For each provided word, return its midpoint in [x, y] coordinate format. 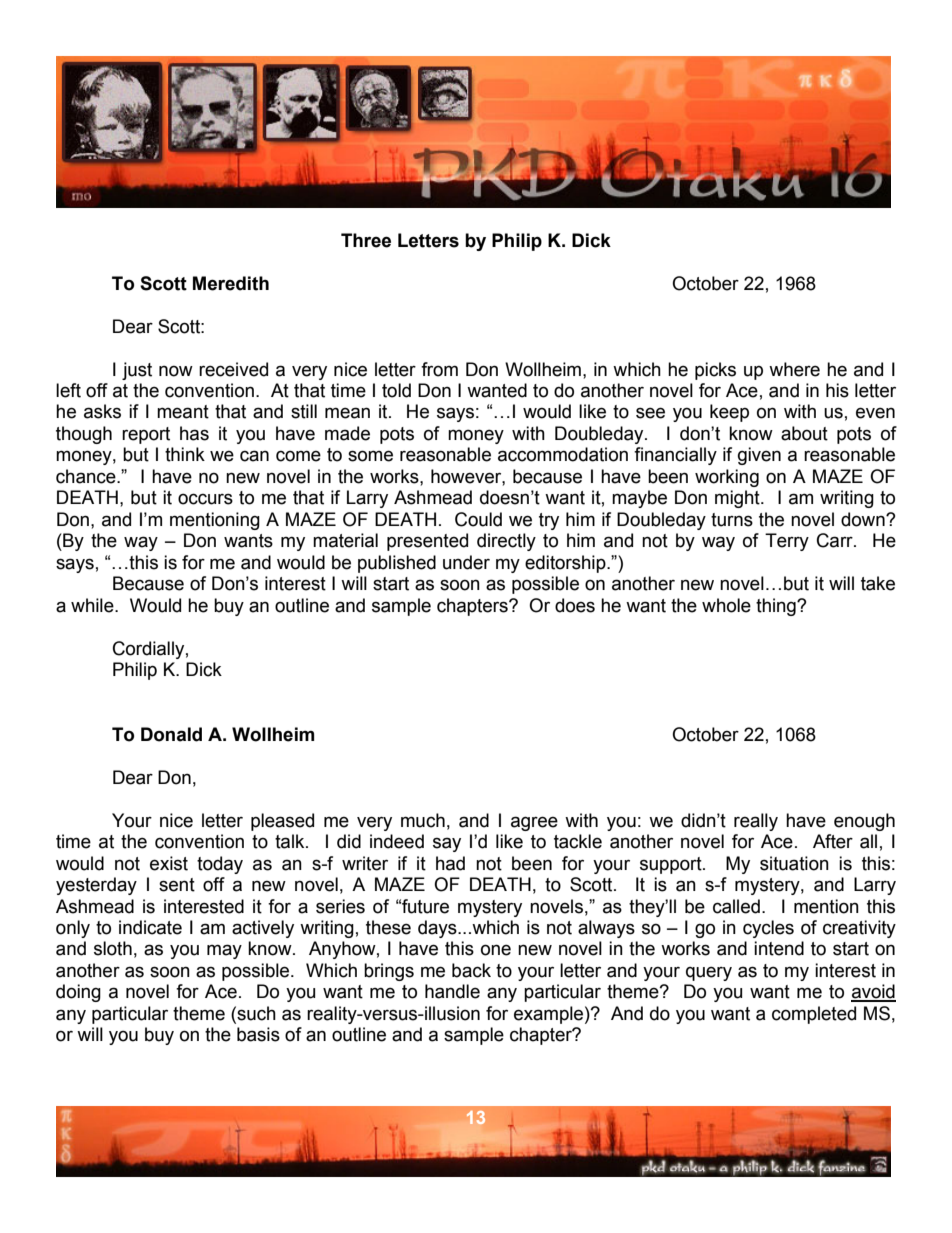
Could [478, 519]
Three [366, 240]
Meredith [231, 283]
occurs [205, 499]
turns [732, 520]
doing [78, 993]
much [423, 820]
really [756, 822]
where [794, 369]
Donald [171, 734]
